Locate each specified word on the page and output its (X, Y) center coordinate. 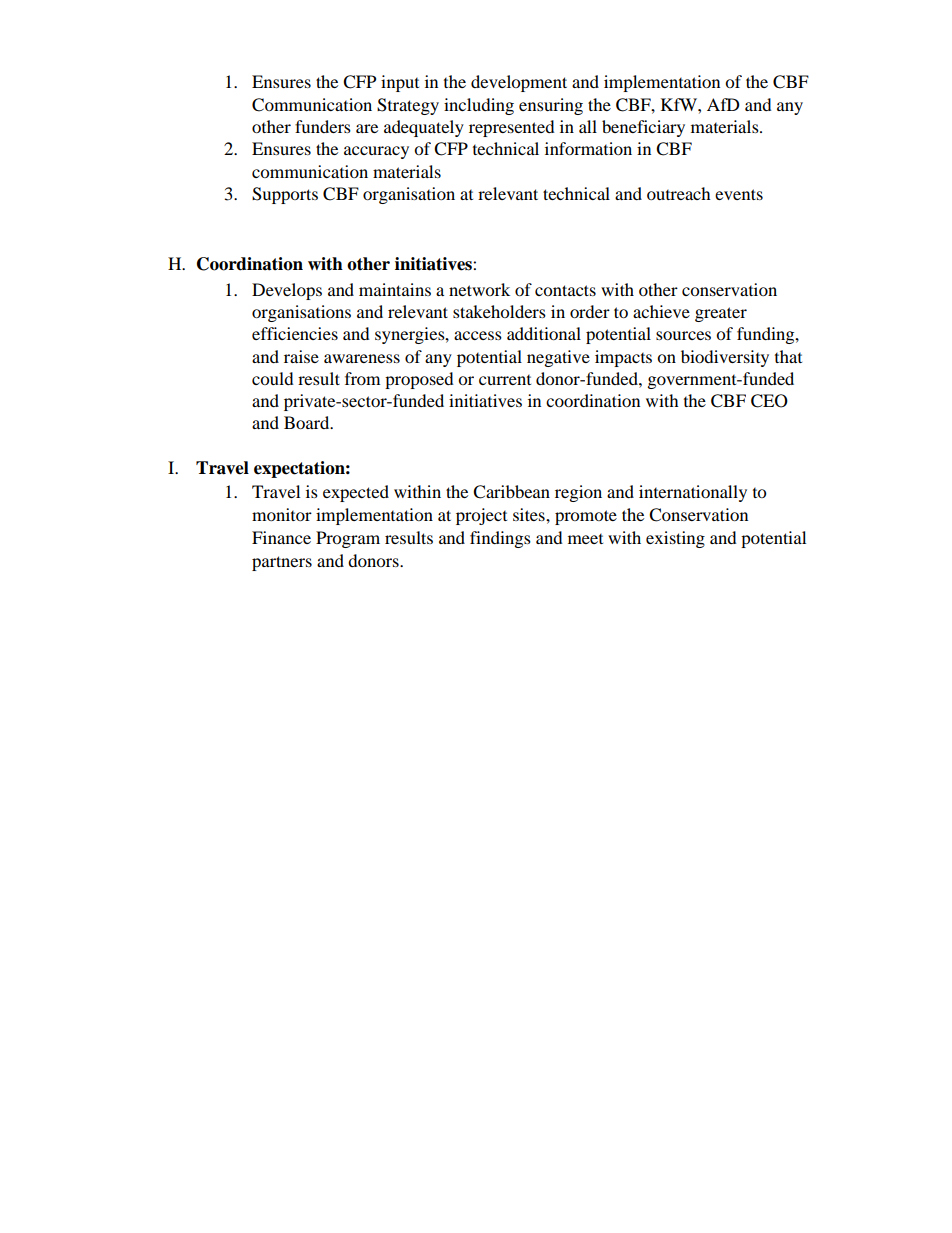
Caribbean (511, 492)
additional (544, 333)
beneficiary (643, 128)
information (588, 148)
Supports (285, 195)
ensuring (551, 106)
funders (323, 126)
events (739, 194)
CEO (769, 401)
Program (348, 539)
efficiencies (295, 333)
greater (721, 314)
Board (308, 422)
